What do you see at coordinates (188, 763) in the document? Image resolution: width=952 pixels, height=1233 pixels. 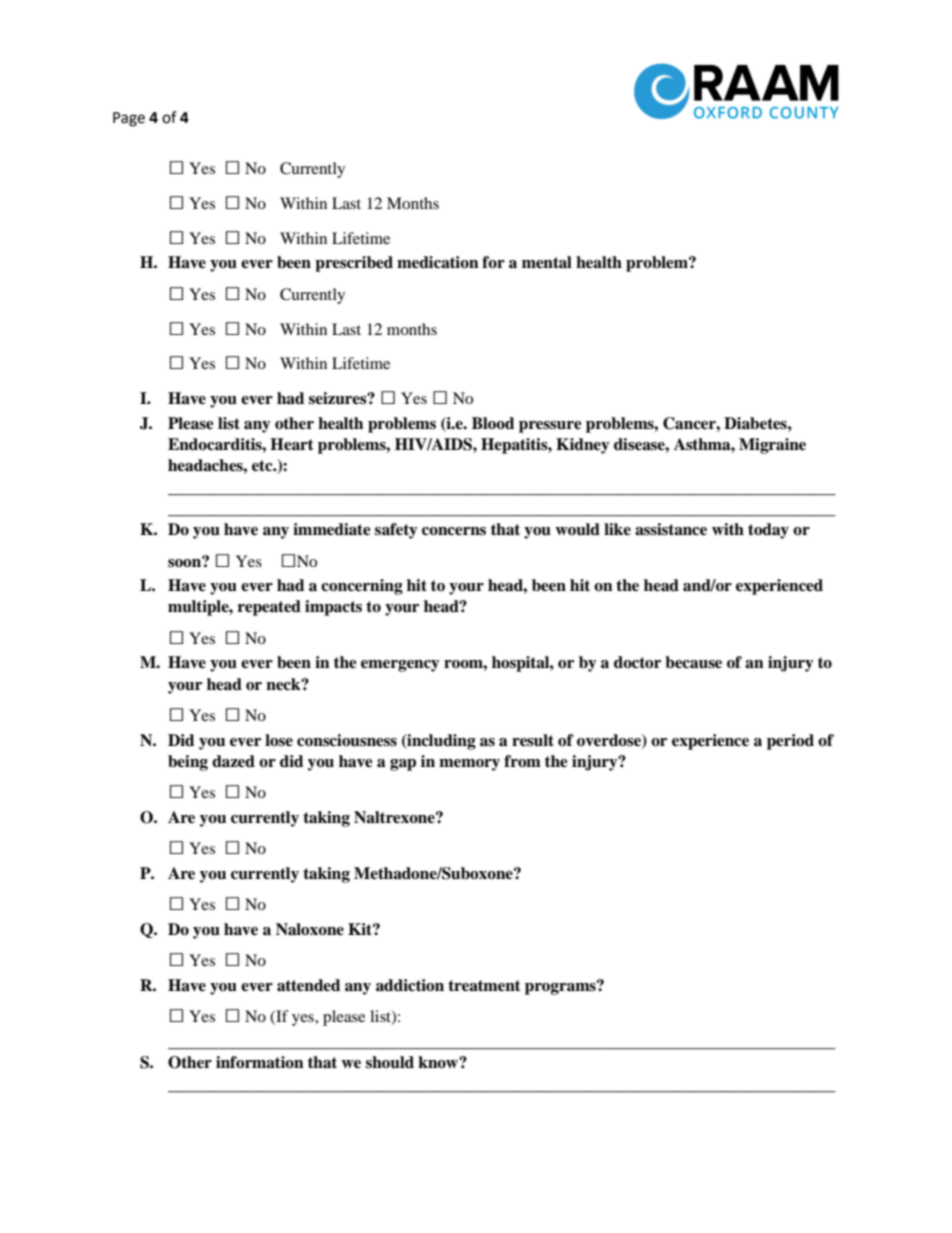 I see `being` at bounding box center [188, 763].
